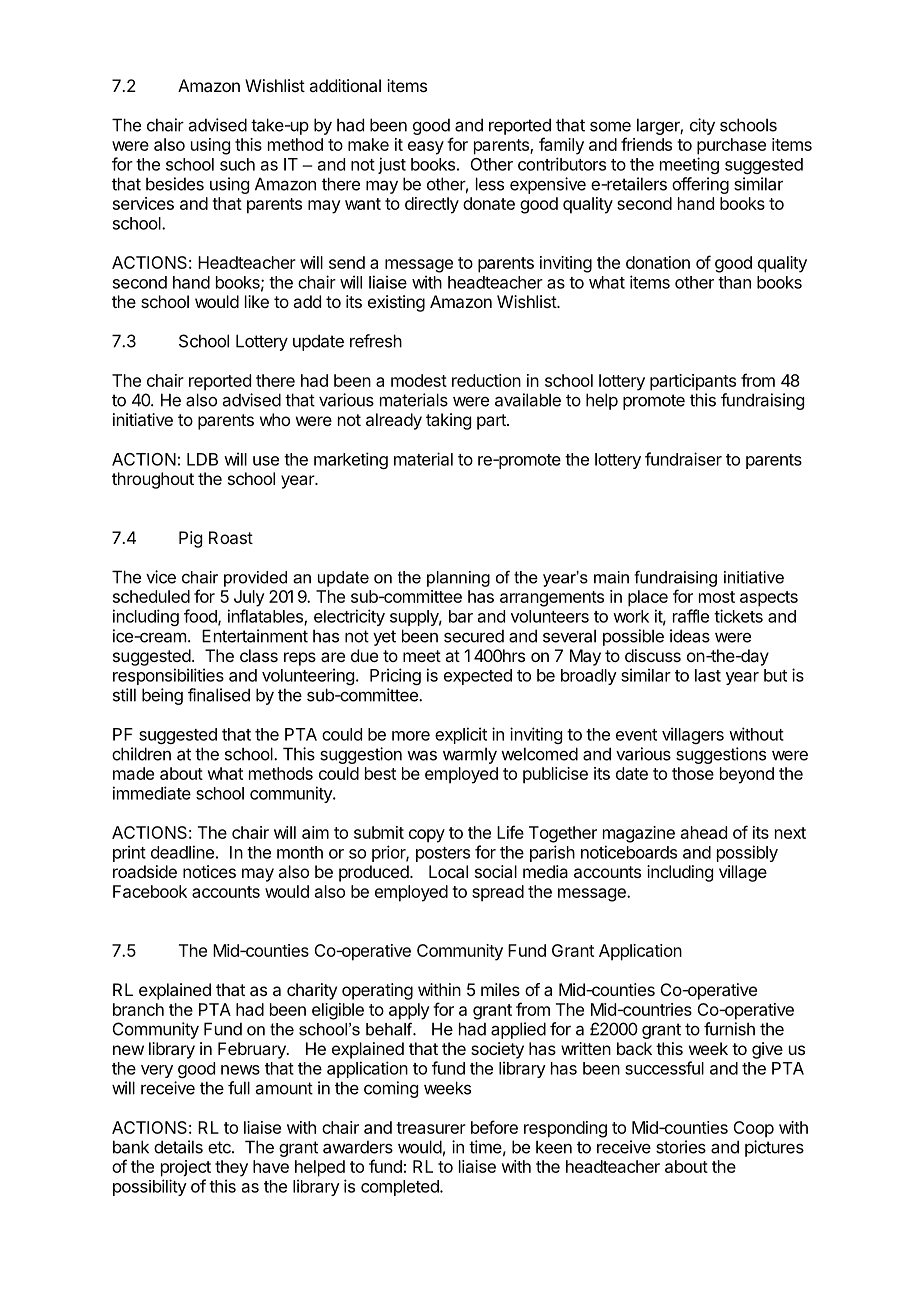 Image resolution: width=924 pixels, height=1308 pixels. I want to click on such, so click(237, 164).
